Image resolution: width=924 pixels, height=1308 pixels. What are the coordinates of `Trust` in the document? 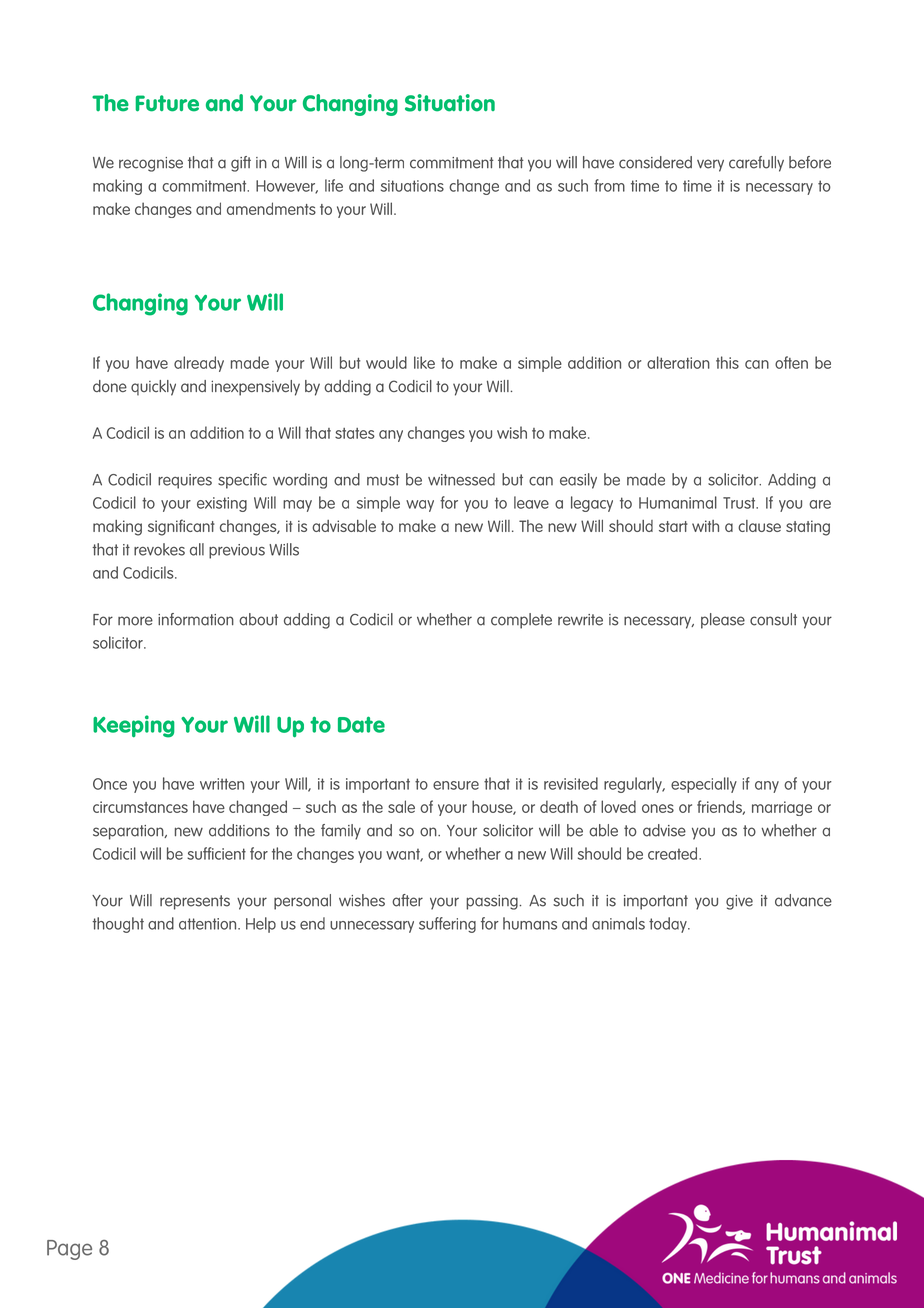 It's located at (740, 503).
